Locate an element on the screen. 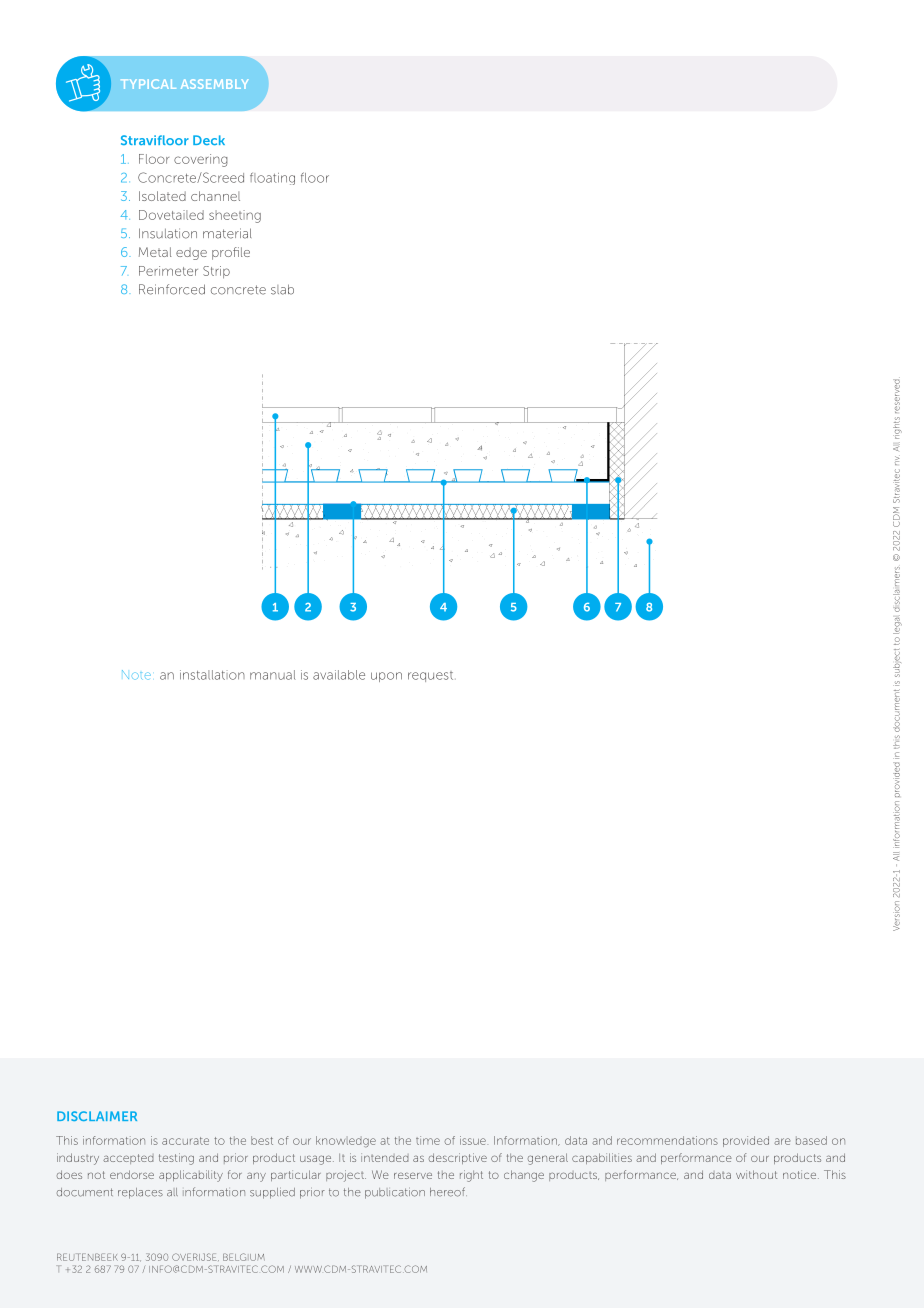  testing is located at coordinates (176, 1159).
